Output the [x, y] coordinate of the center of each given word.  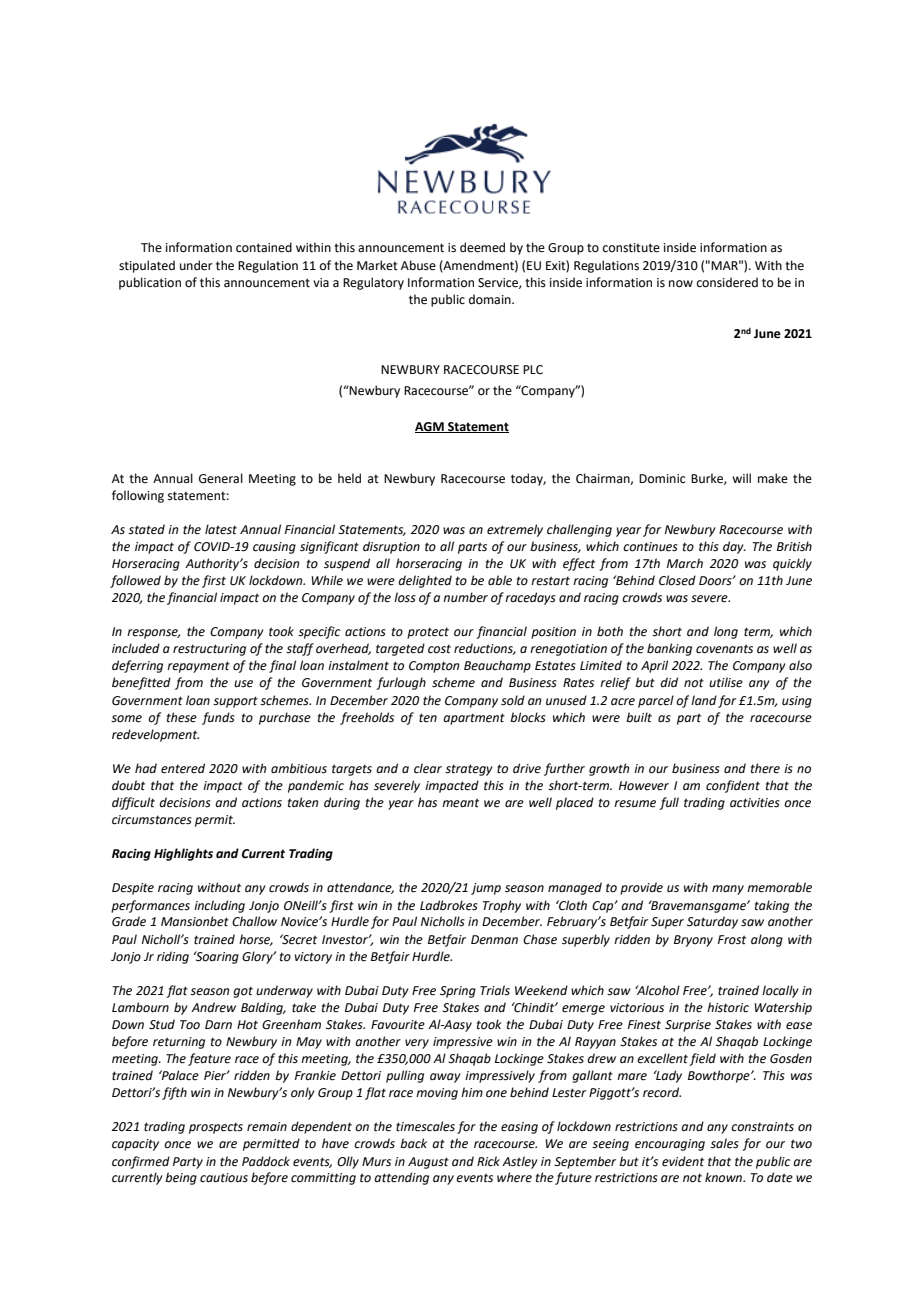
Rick [488, 1161]
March [685, 563]
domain [491, 299]
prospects [216, 1128]
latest [221, 529]
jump [486, 889]
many [728, 890]
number [465, 597]
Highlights [183, 854]
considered [727, 282]
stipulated [147, 266]
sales [724, 1143]
